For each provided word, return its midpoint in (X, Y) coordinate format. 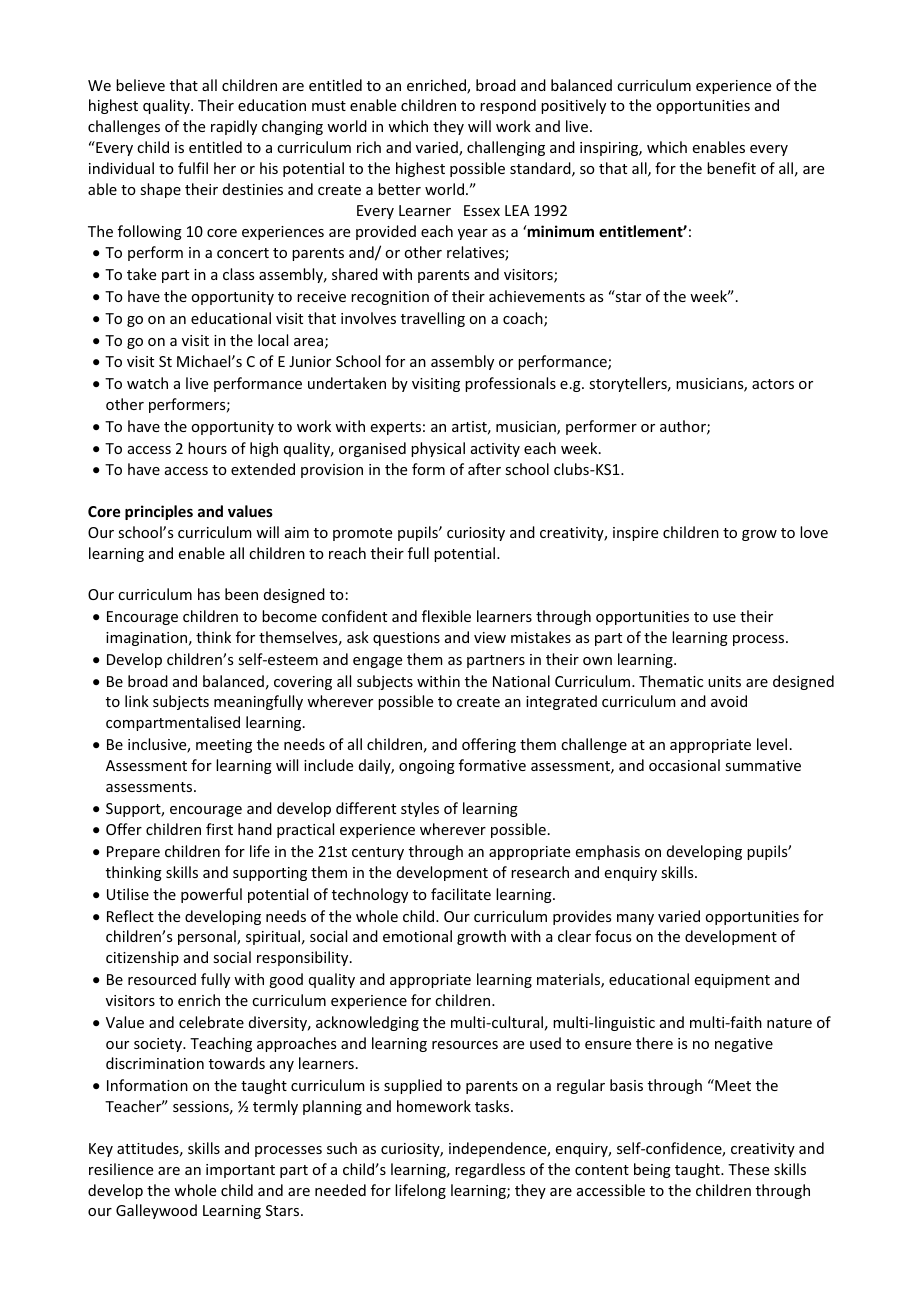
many (635, 919)
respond (508, 106)
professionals (510, 384)
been (241, 594)
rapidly (234, 127)
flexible (446, 616)
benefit (731, 168)
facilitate (461, 894)
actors (773, 384)
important (240, 1171)
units (724, 681)
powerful (211, 895)
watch (147, 383)
